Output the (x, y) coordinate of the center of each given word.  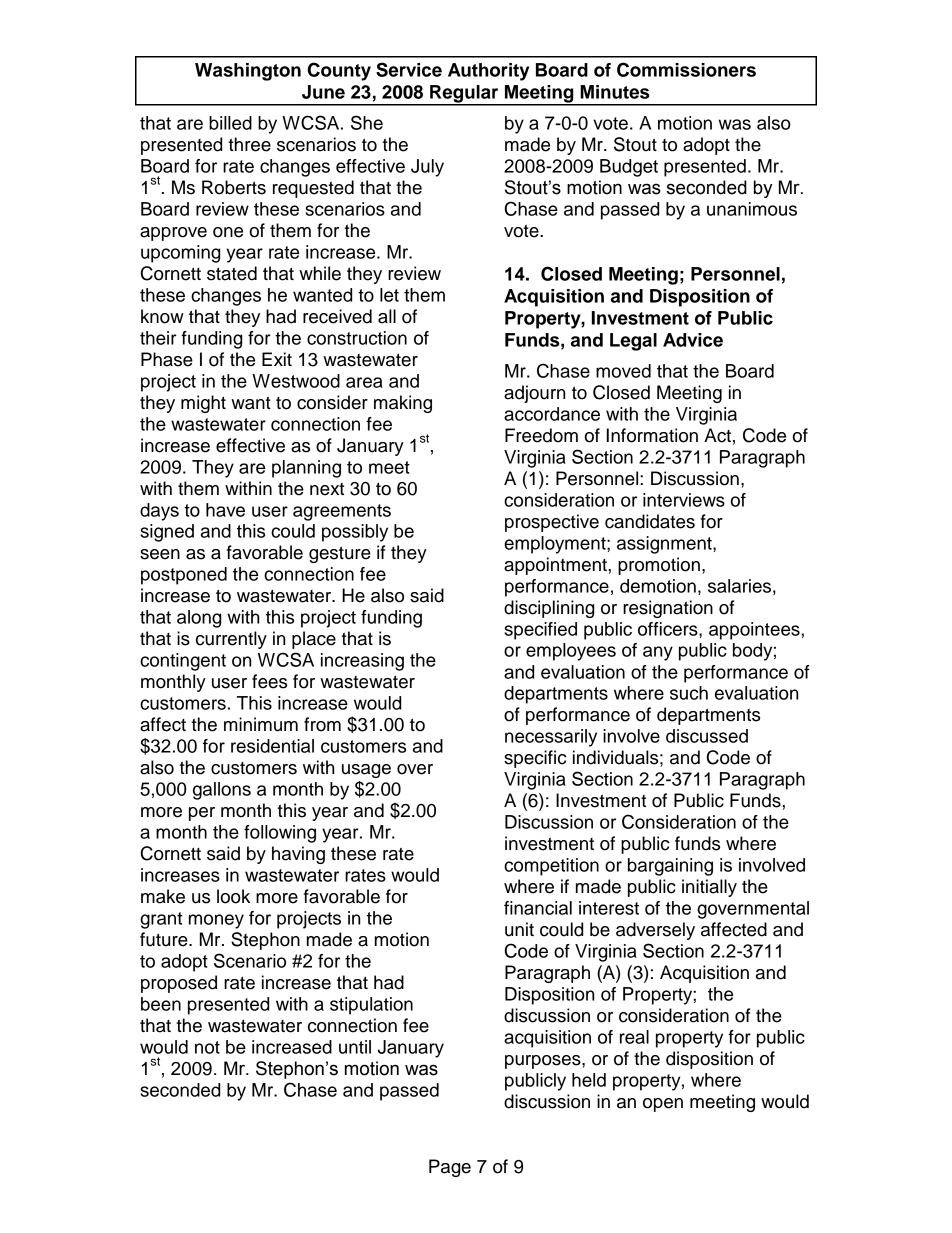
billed (230, 123)
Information (652, 435)
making (403, 404)
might (203, 404)
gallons (222, 791)
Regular (464, 95)
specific (535, 759)
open (663, 1105)
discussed (707, 736)
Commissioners (686, 69)
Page (450, 1168)
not (207, 1047)
